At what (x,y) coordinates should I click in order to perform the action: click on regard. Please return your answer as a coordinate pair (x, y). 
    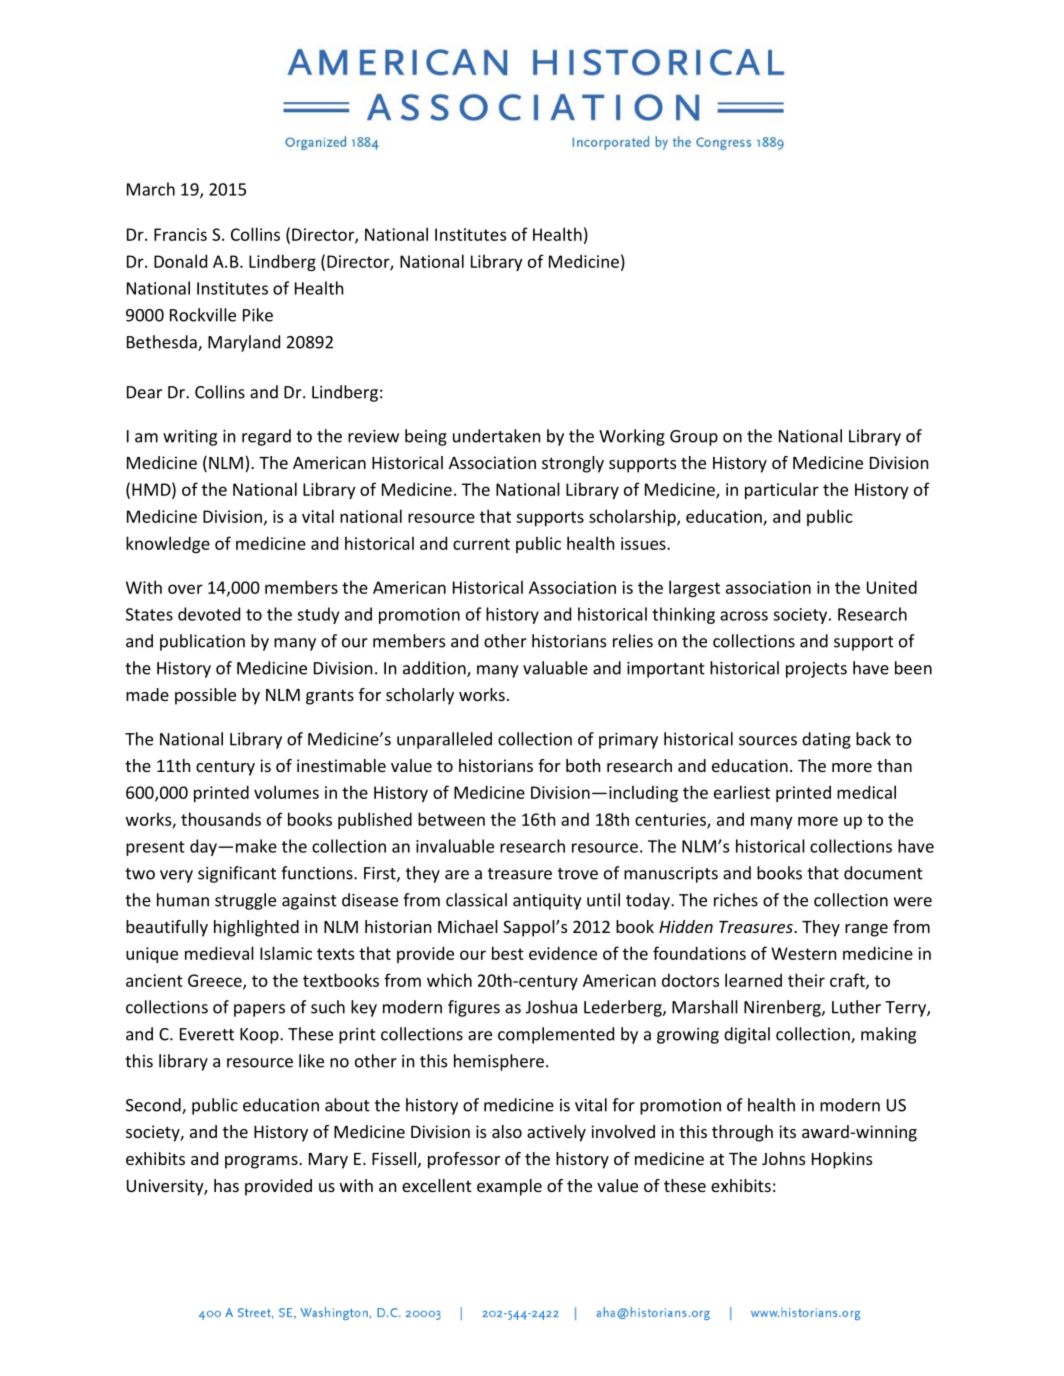
    Looking at the image, I should click on (266, 437).
